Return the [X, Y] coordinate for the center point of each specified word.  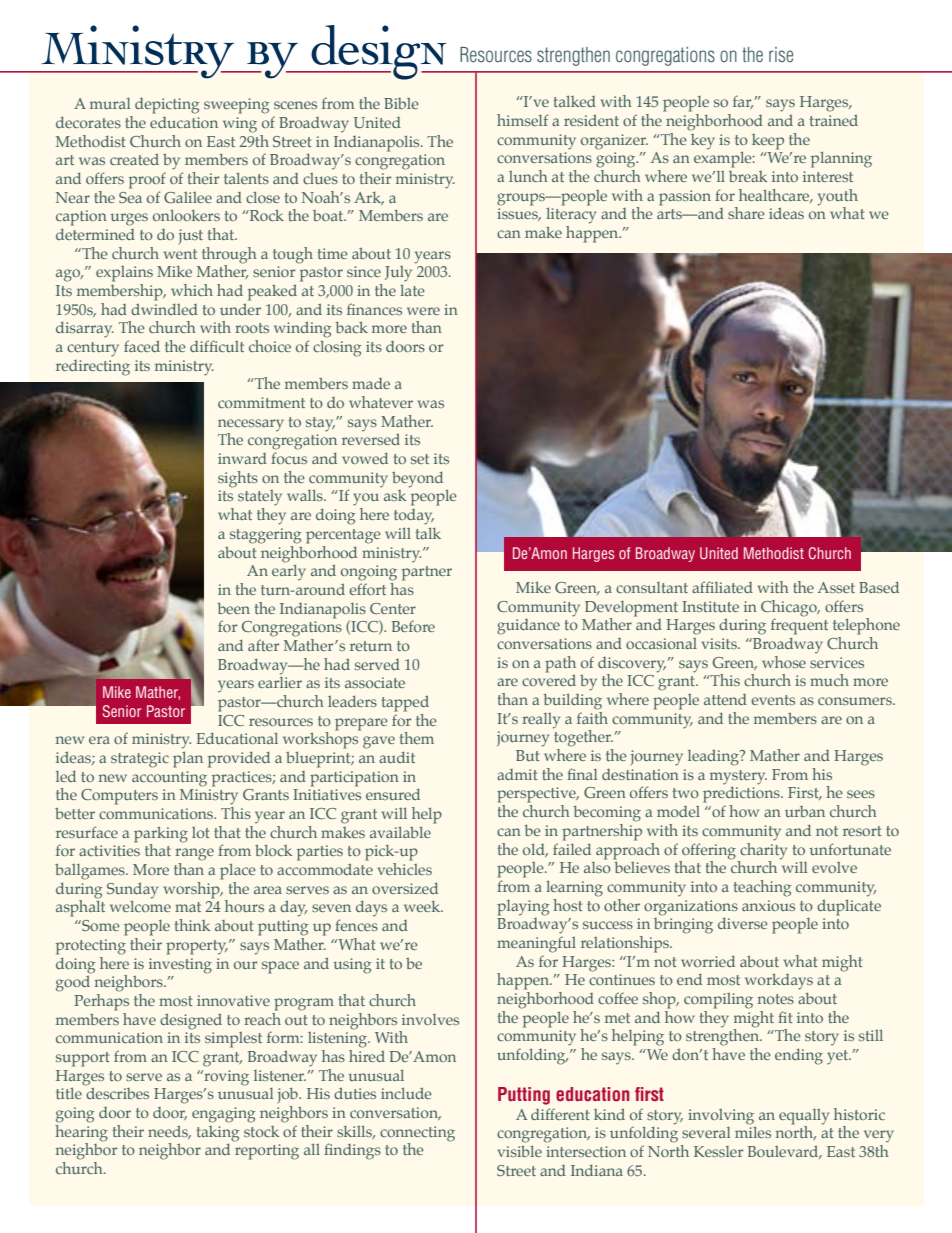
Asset [836, 587]
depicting [167, 106]
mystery [738, 777]
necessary [251, 426]
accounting [169, 779]
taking [217, 1134]
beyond [417, 480]
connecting [417, 1134]
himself [522, 120]
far [743, 102]
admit [517, 774]
